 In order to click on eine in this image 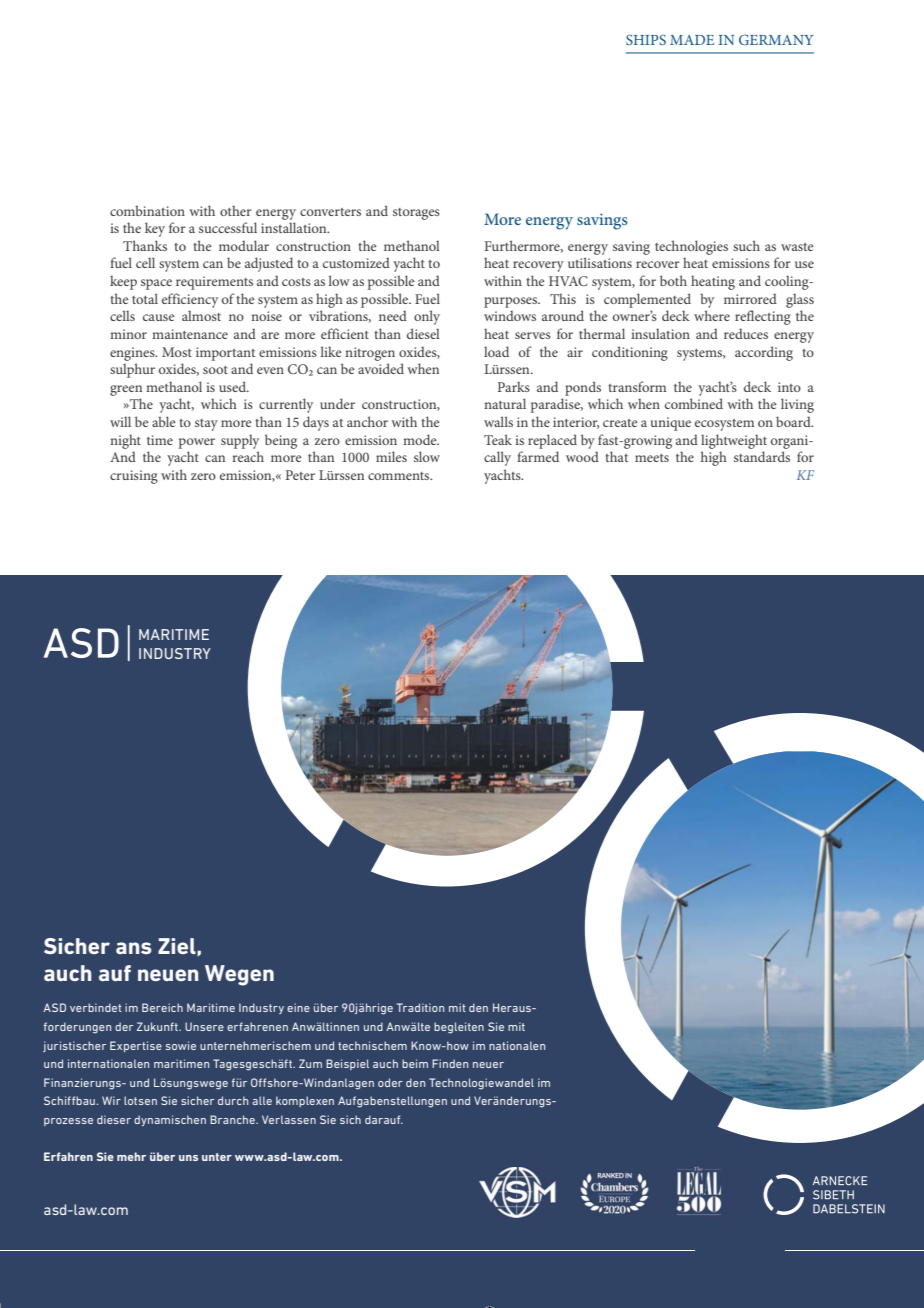, I will do `click(298, 1007)`.
